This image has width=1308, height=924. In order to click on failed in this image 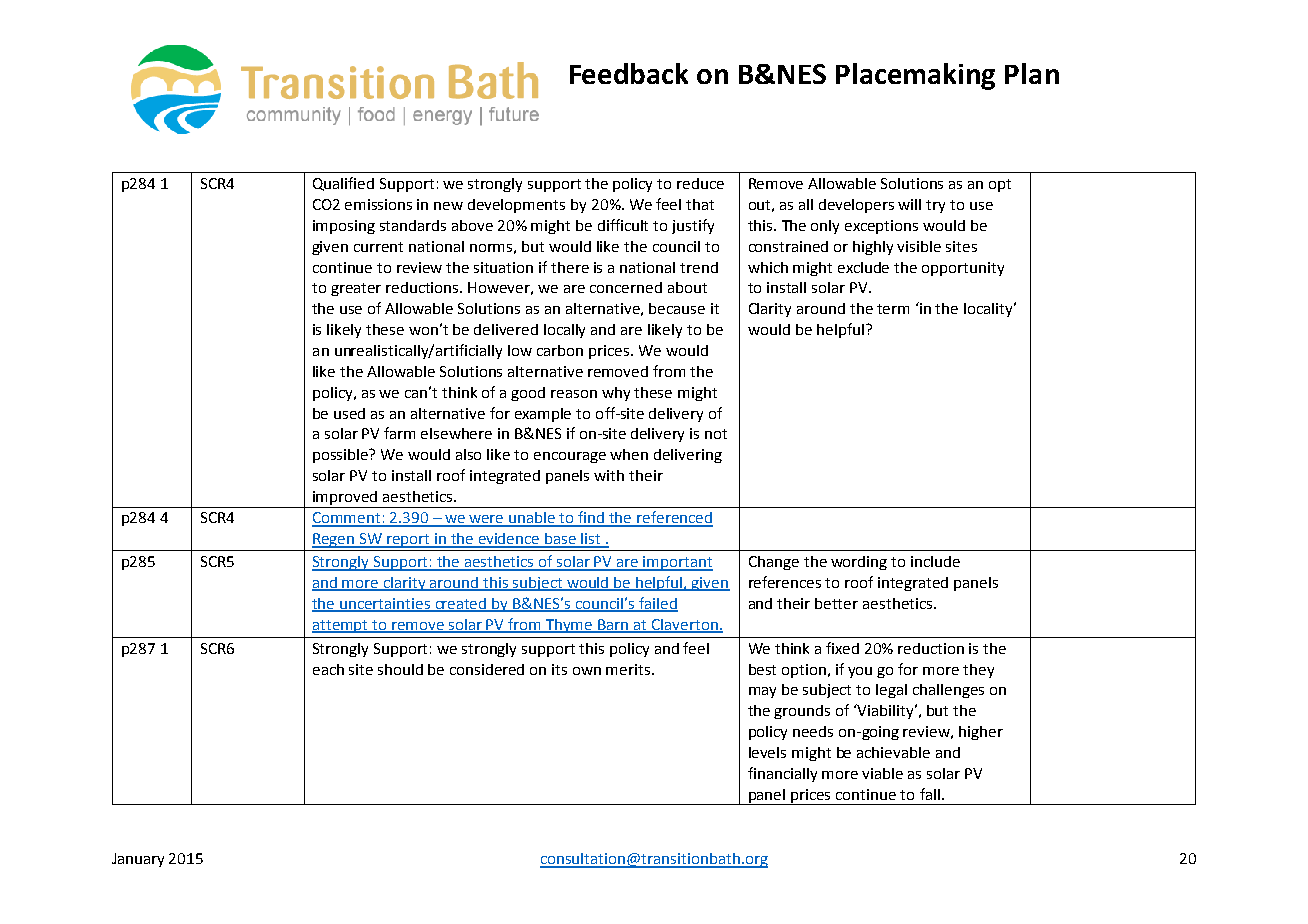, I will do `click(657, 604)`.
